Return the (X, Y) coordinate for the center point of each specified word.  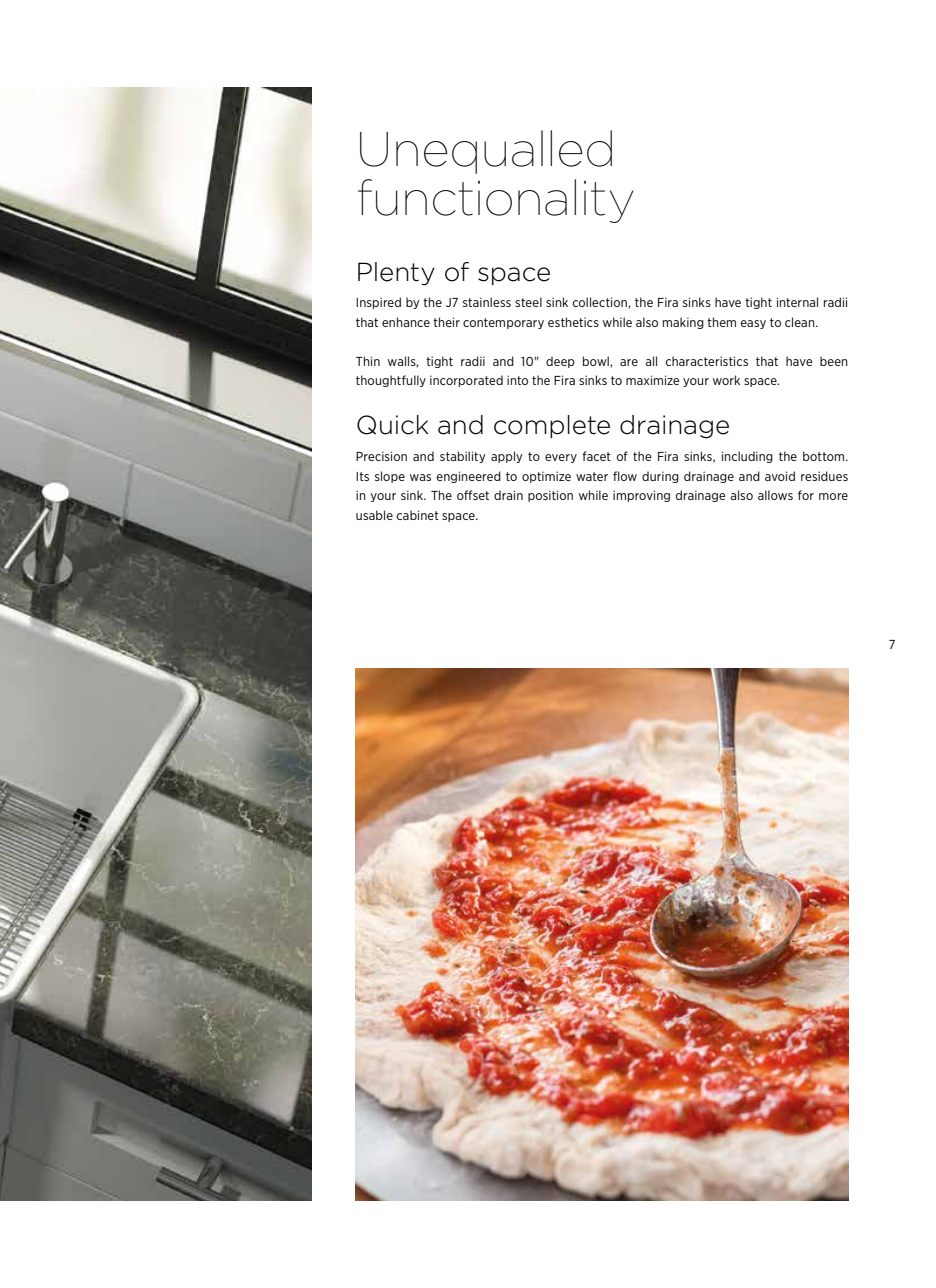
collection (601, 303)
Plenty (396, 274)
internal (797, 302)
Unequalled (486, 152)
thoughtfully (391, 381)
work (726, 380)
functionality (496, 201)
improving (641, 496)
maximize (653, 380)
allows (775, 495)
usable (374, 515)
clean (801, 322)
